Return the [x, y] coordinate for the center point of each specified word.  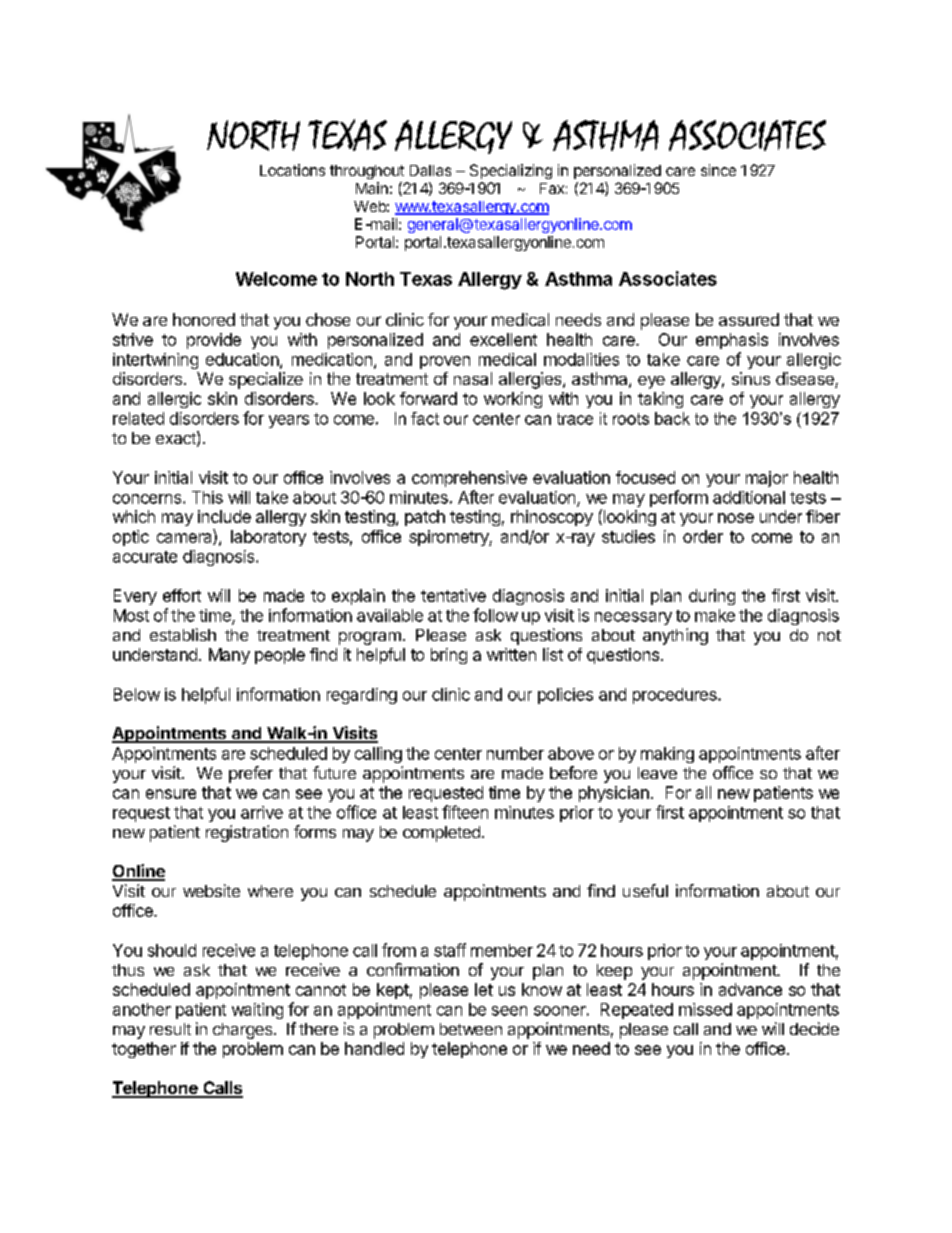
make [715, 615]
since [718, 170]
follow [495, 615]
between [471, 1029]
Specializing [511, 171]
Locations [292, 170]
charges [244, 1031]
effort [182, 595]
